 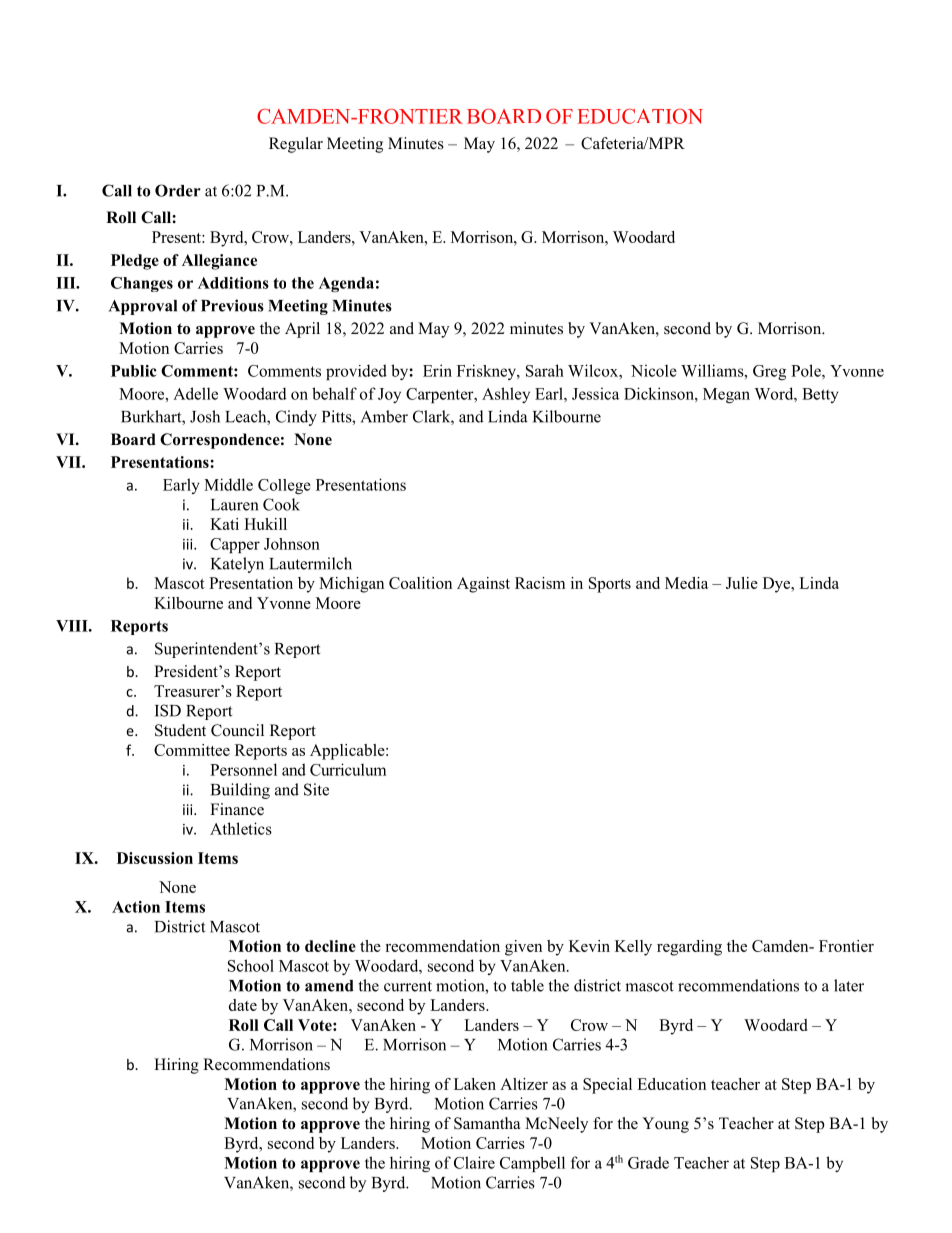 What do you see at coordinates (689, 948) in the screenshot?
I see `regarding` at bounding box center [689, 948].
